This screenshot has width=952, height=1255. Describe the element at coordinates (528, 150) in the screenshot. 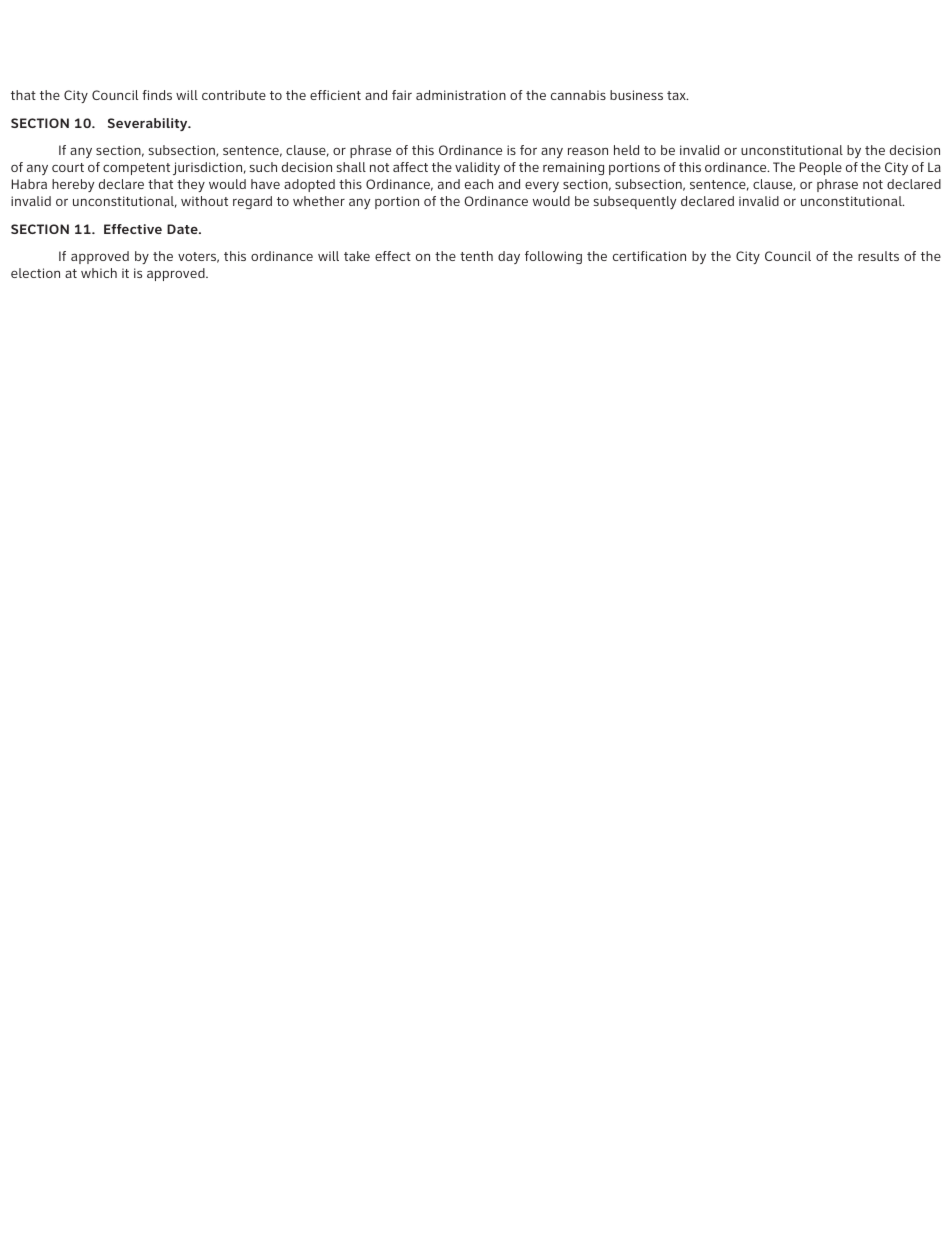

I see `for` at that location.
